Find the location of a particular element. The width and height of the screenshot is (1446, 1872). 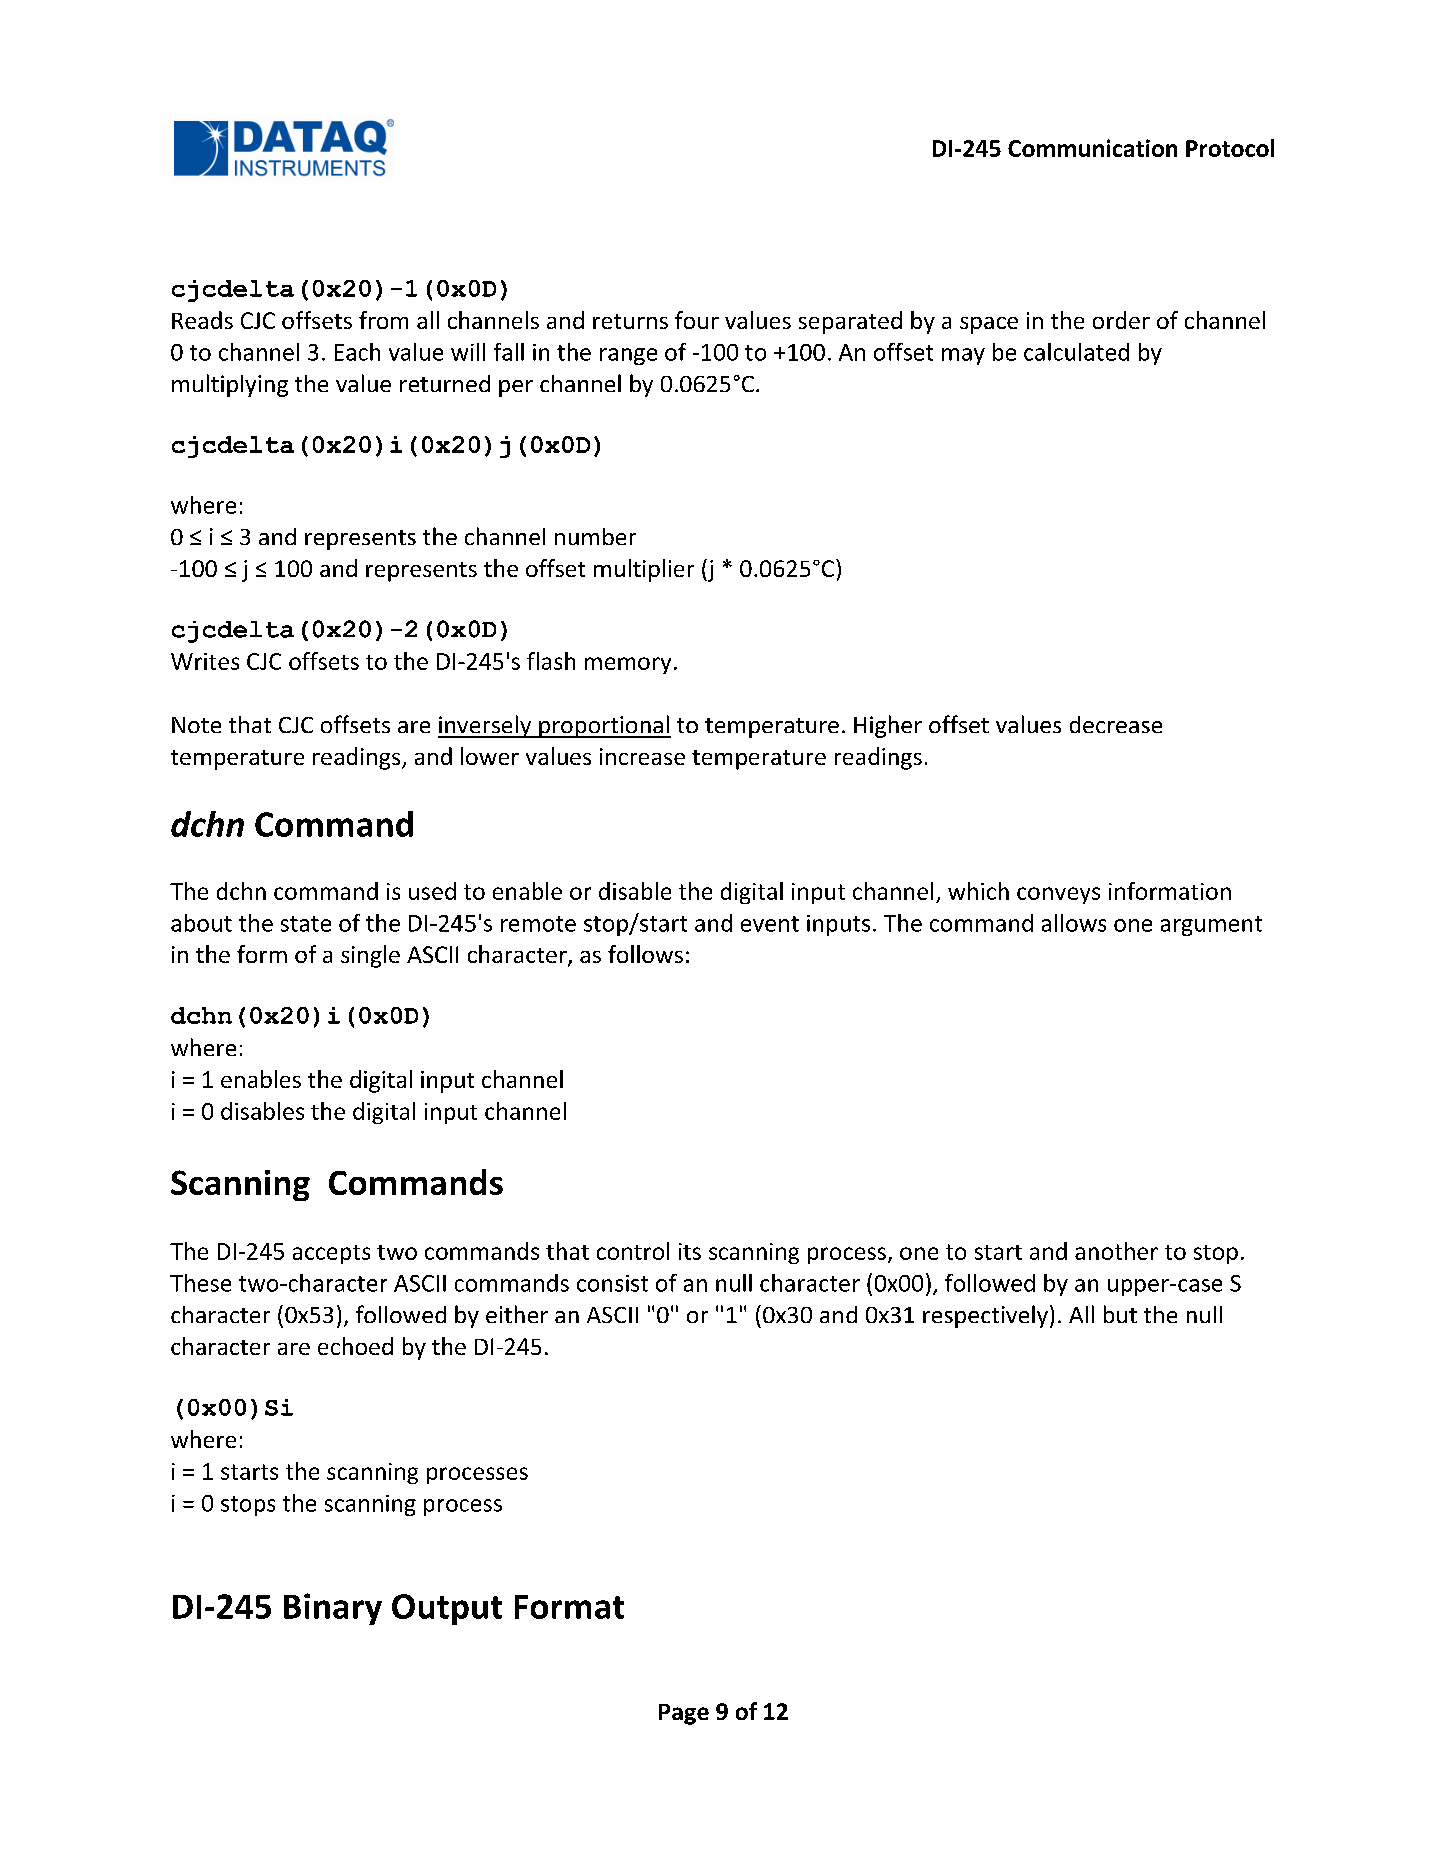

Binary is located at coordinates (333, 1609).
